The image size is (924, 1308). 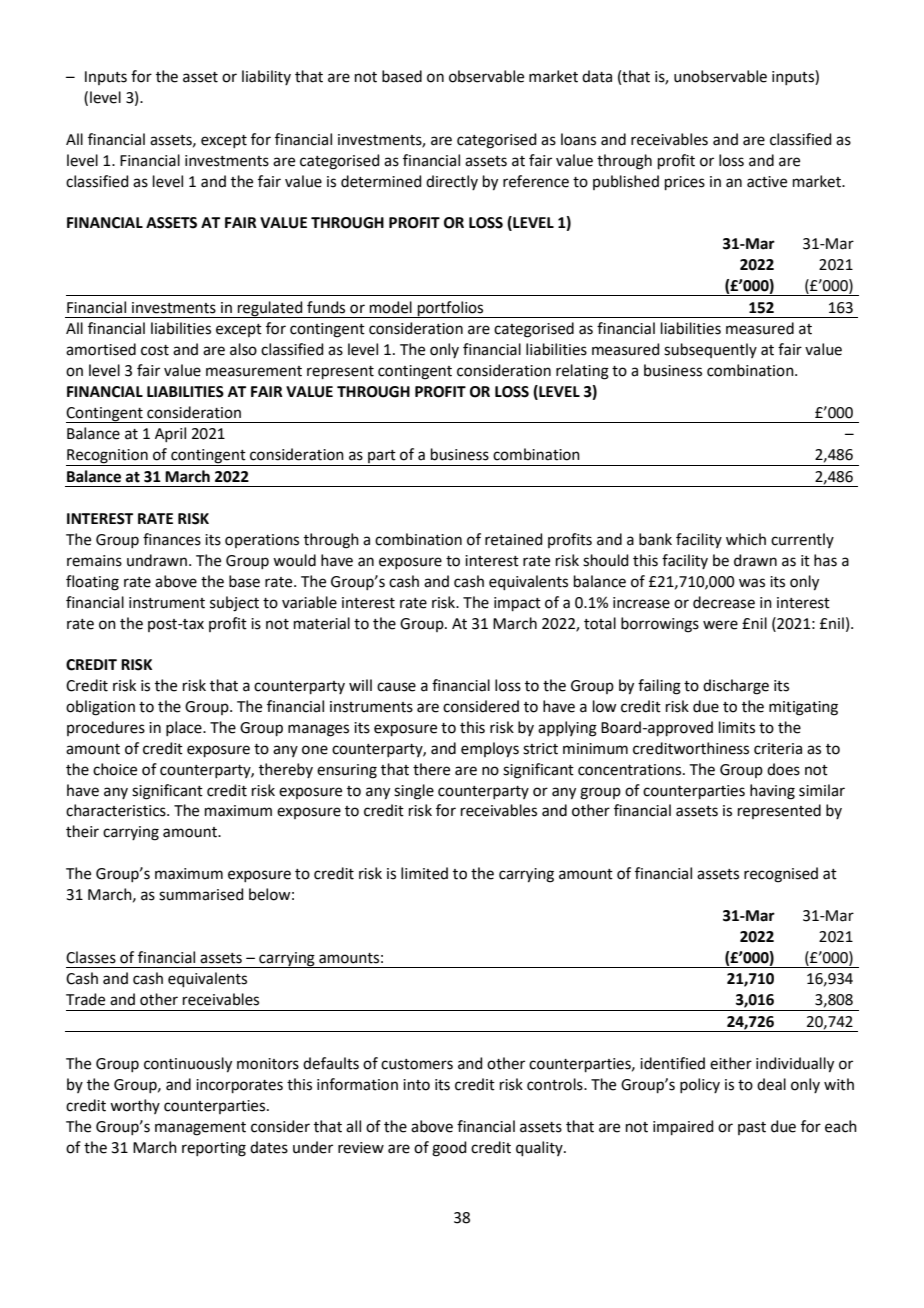 What do you see at coordinates (452, 182) in the image?
I see `directly` at bounding box center [452, 182].
